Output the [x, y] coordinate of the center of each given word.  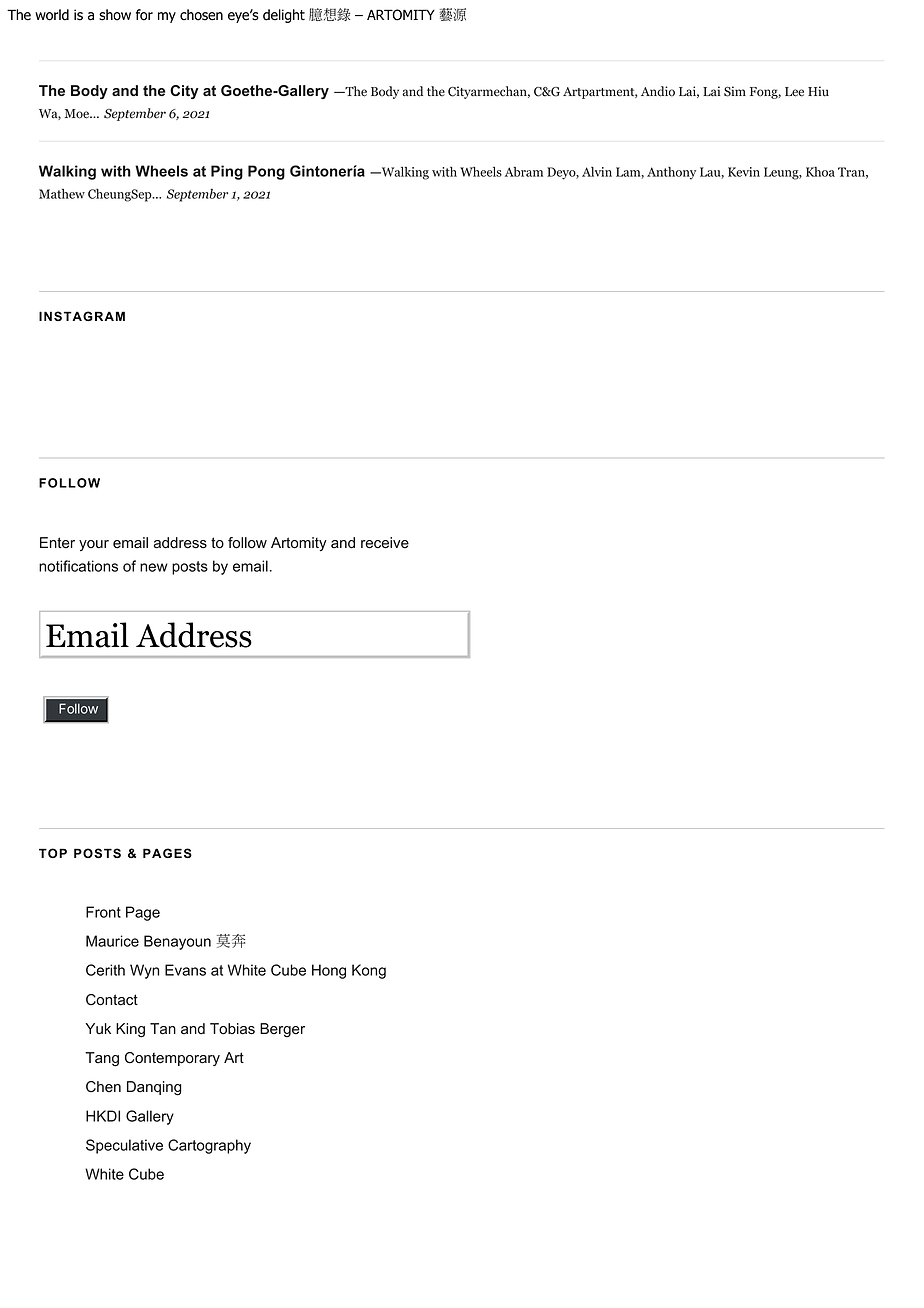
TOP [53, 853]
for [144, 15]
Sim [735, 91]
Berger [282, 1030]
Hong [329, 971]
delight [284, 16]
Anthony [671, 173]
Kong [369, 971]
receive [385, 543]
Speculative [124, 1146]
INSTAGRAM [82, 316]
